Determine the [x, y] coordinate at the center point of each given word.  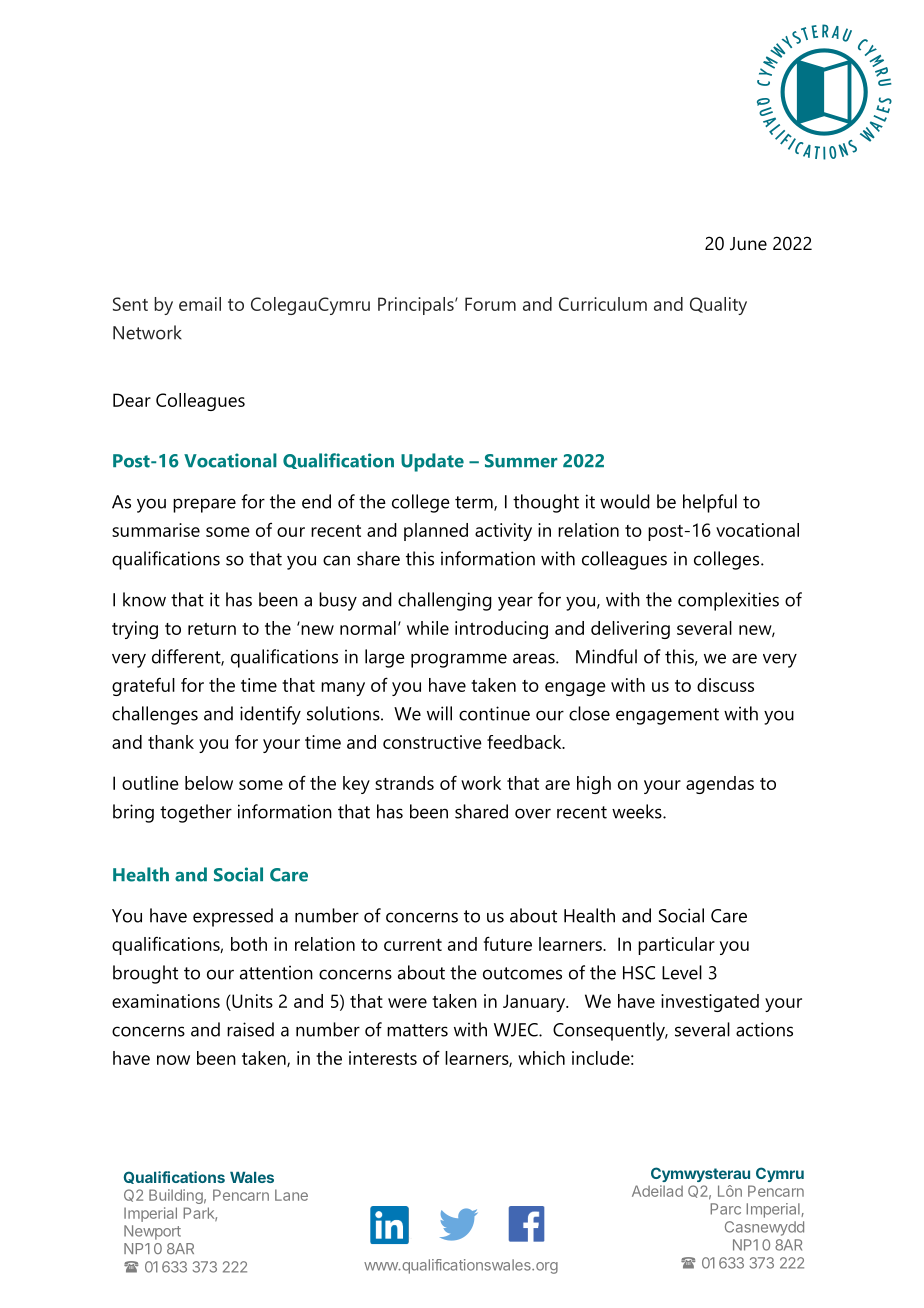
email [200, 304]
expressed [233, 917]
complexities [728, 601]
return [212, 629]
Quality [718, 306]
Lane [291, 1195]
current [413, 945]
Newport [152, 1232]
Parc [725, 1209]
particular [676, 946]
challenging [445, 601]
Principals [417, 306]
